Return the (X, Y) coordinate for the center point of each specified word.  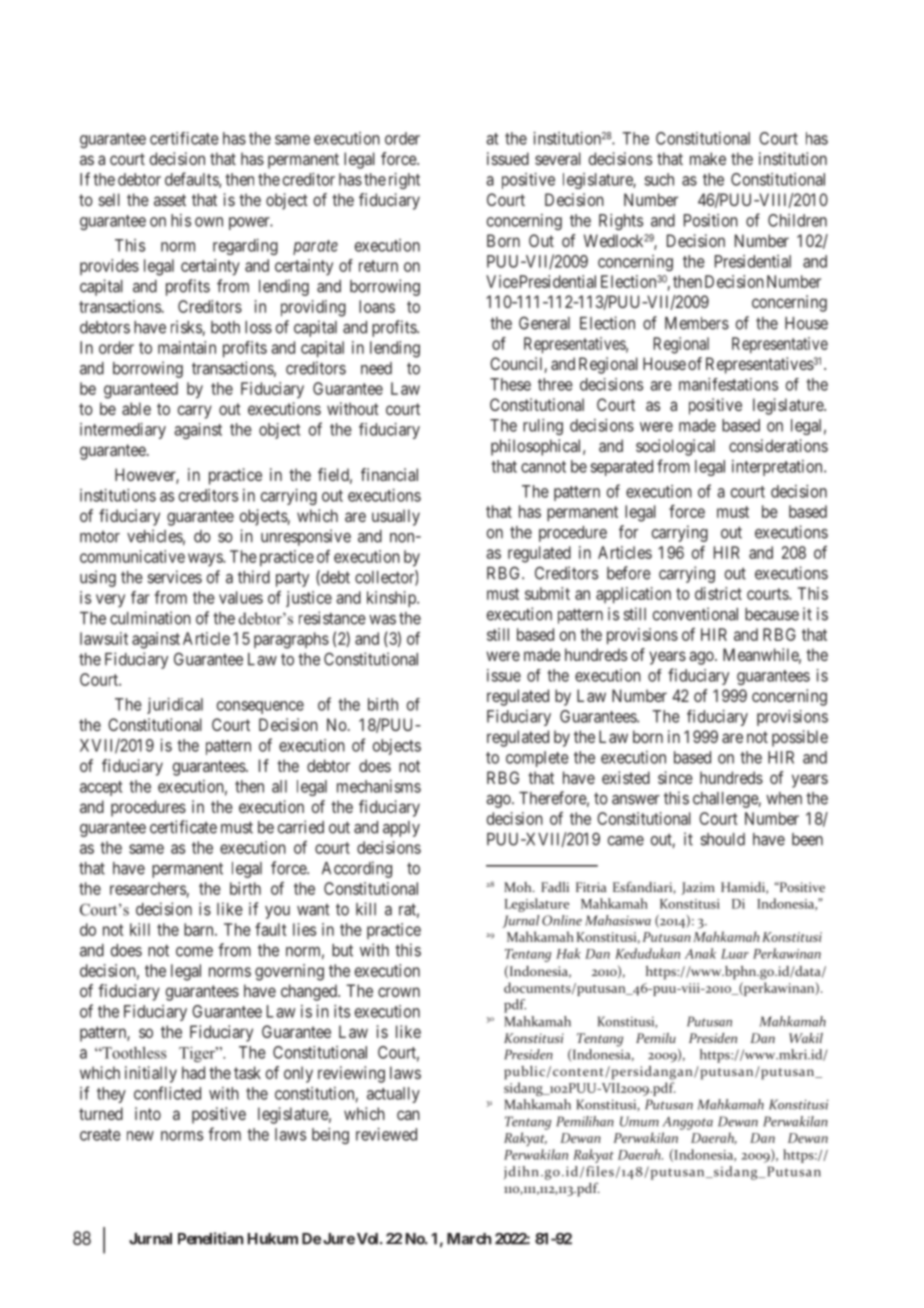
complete (537, 759)
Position (711, 220)
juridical (175, 706)
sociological (675, 447)
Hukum (273, 1239)
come (194, 952)
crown (399, 992)
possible (800, 738)
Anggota (687, 1123)
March (469, 1239)
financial (389, 474)
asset (170, 200)
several (558, 158)
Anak (700, 953)
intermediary (123, 431)
